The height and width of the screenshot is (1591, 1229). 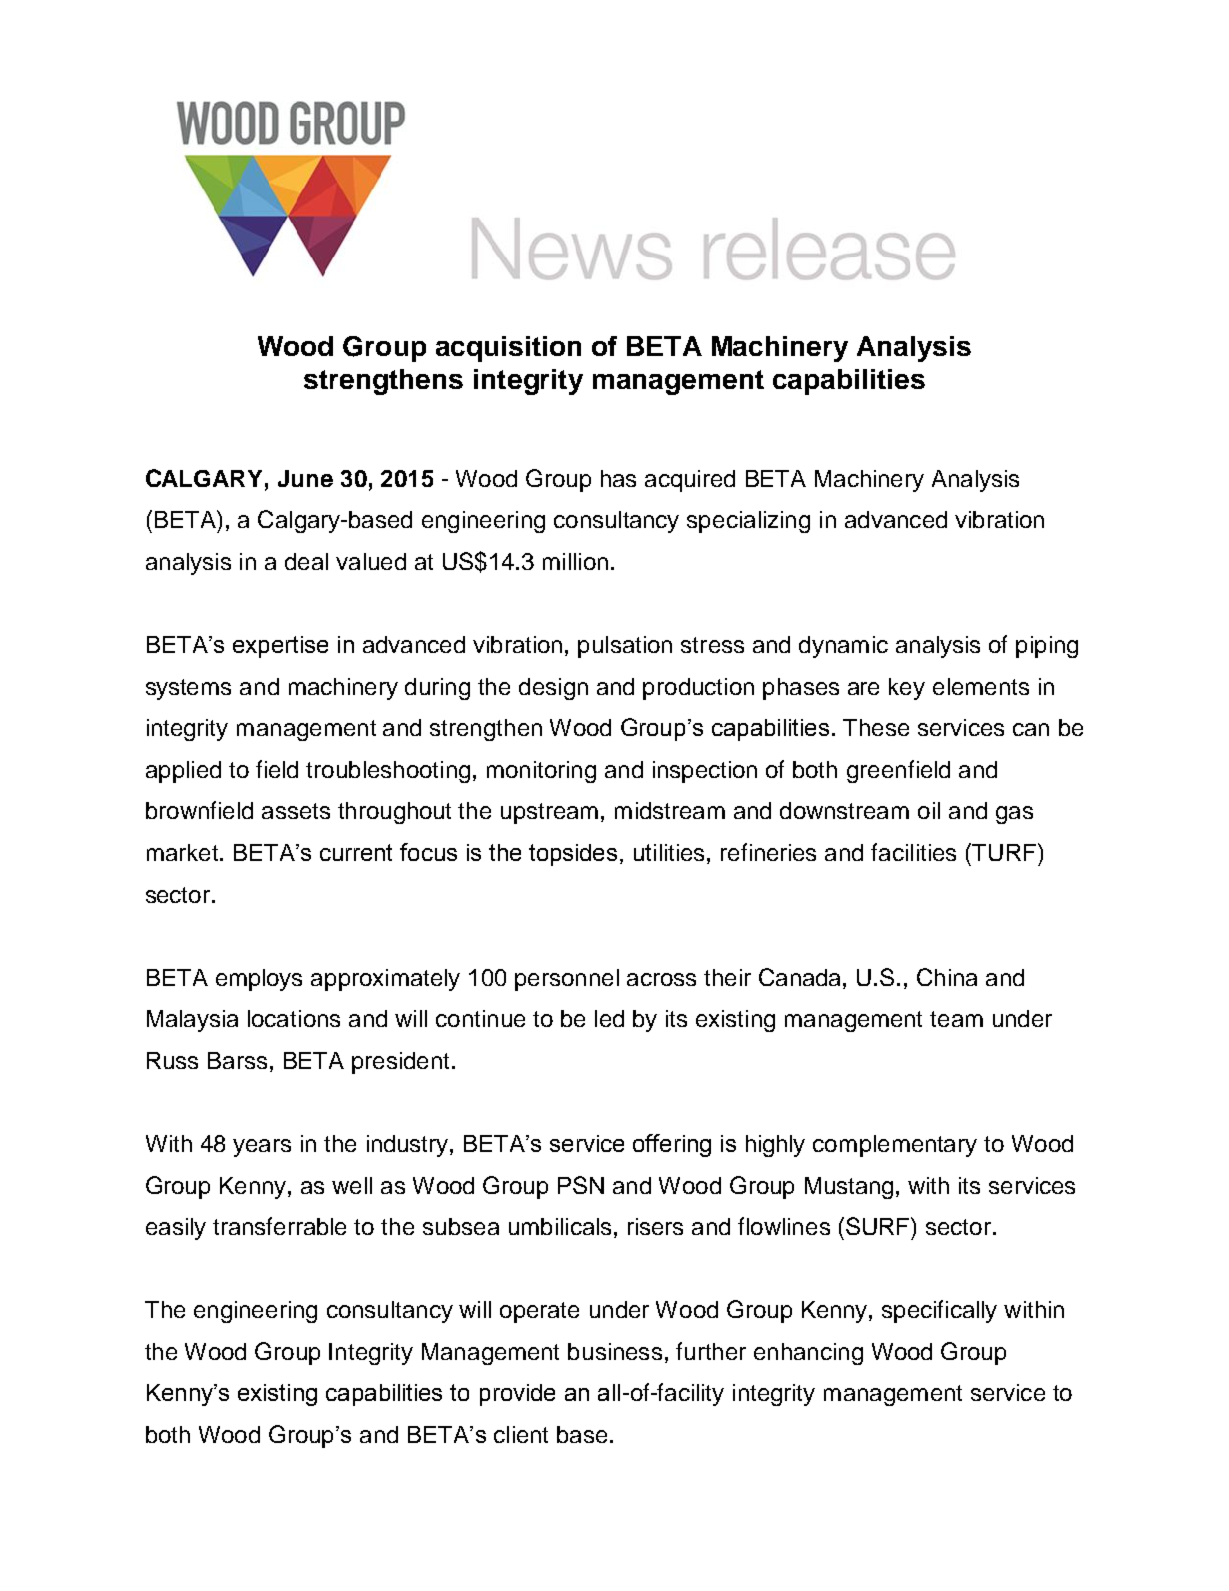 What do you see at coordinates (615, 1351) in the screenshot?
I see `business` at bounding box center [615, 1351].
